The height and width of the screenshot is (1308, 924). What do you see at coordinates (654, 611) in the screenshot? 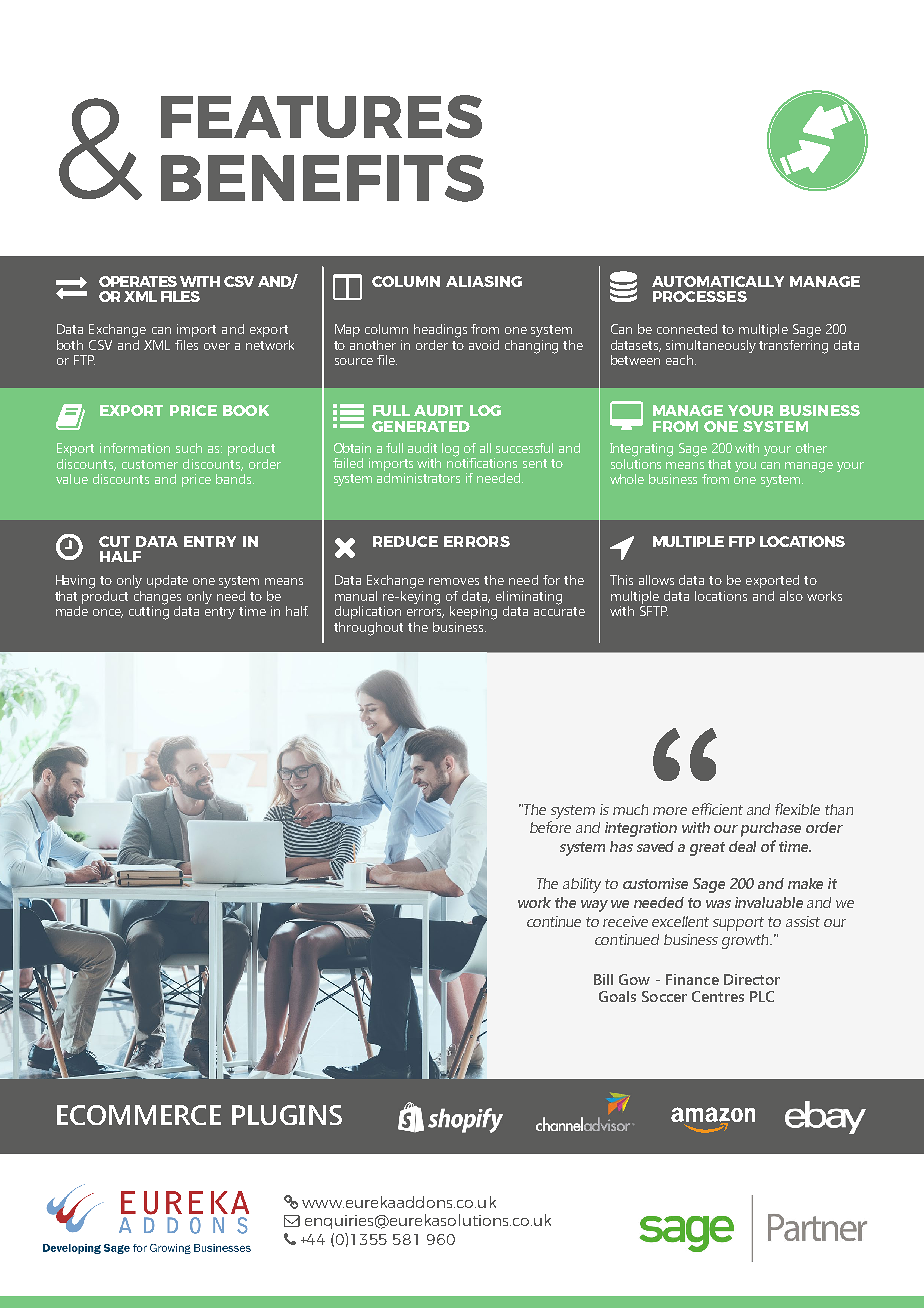
I see `SFTP` at bounding box center [654, 611].
